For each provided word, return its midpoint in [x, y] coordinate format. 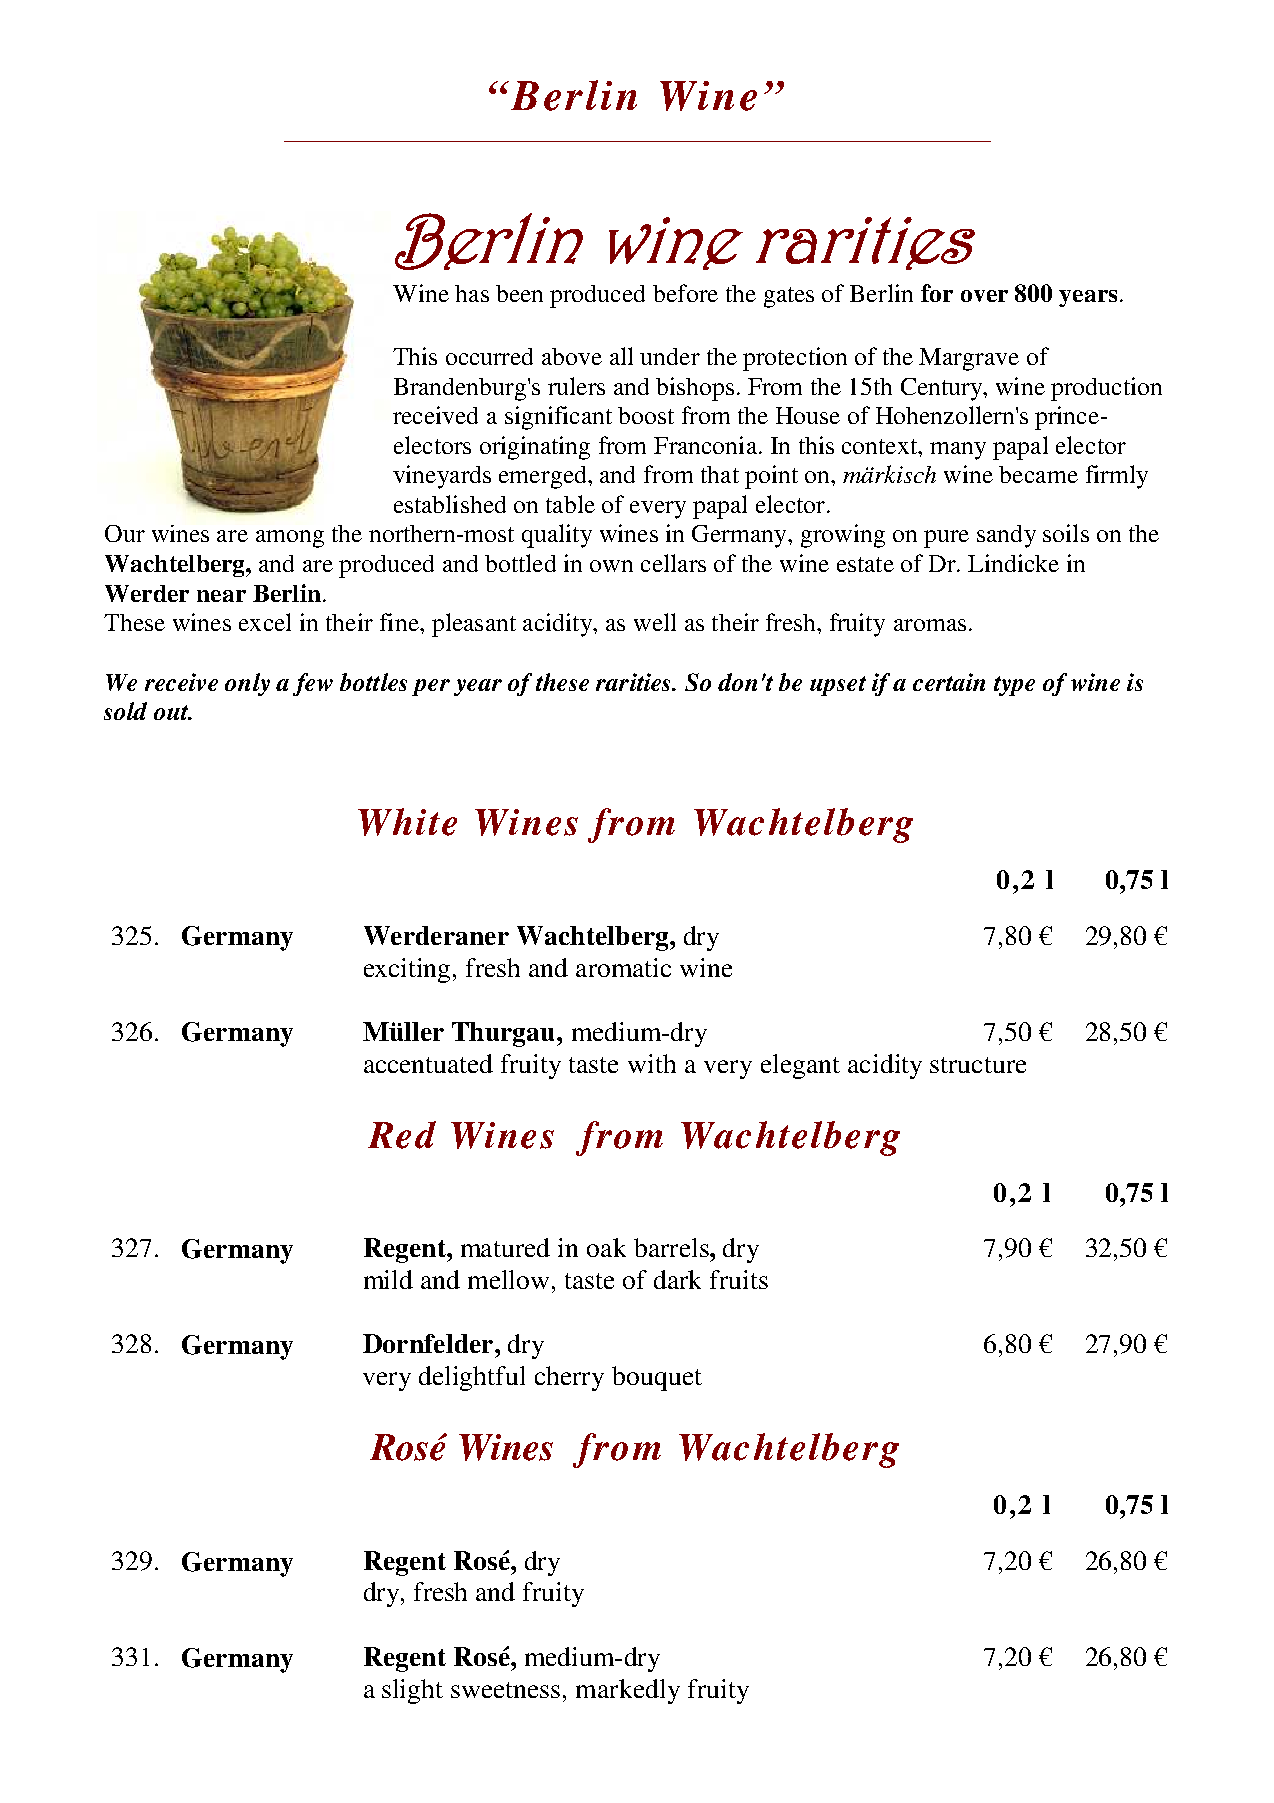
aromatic [623, 967]
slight [412, 1691]
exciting [409, 970]
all [621, 356]
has [472, 293]
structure [978, 1065]
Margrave [969, 359]
